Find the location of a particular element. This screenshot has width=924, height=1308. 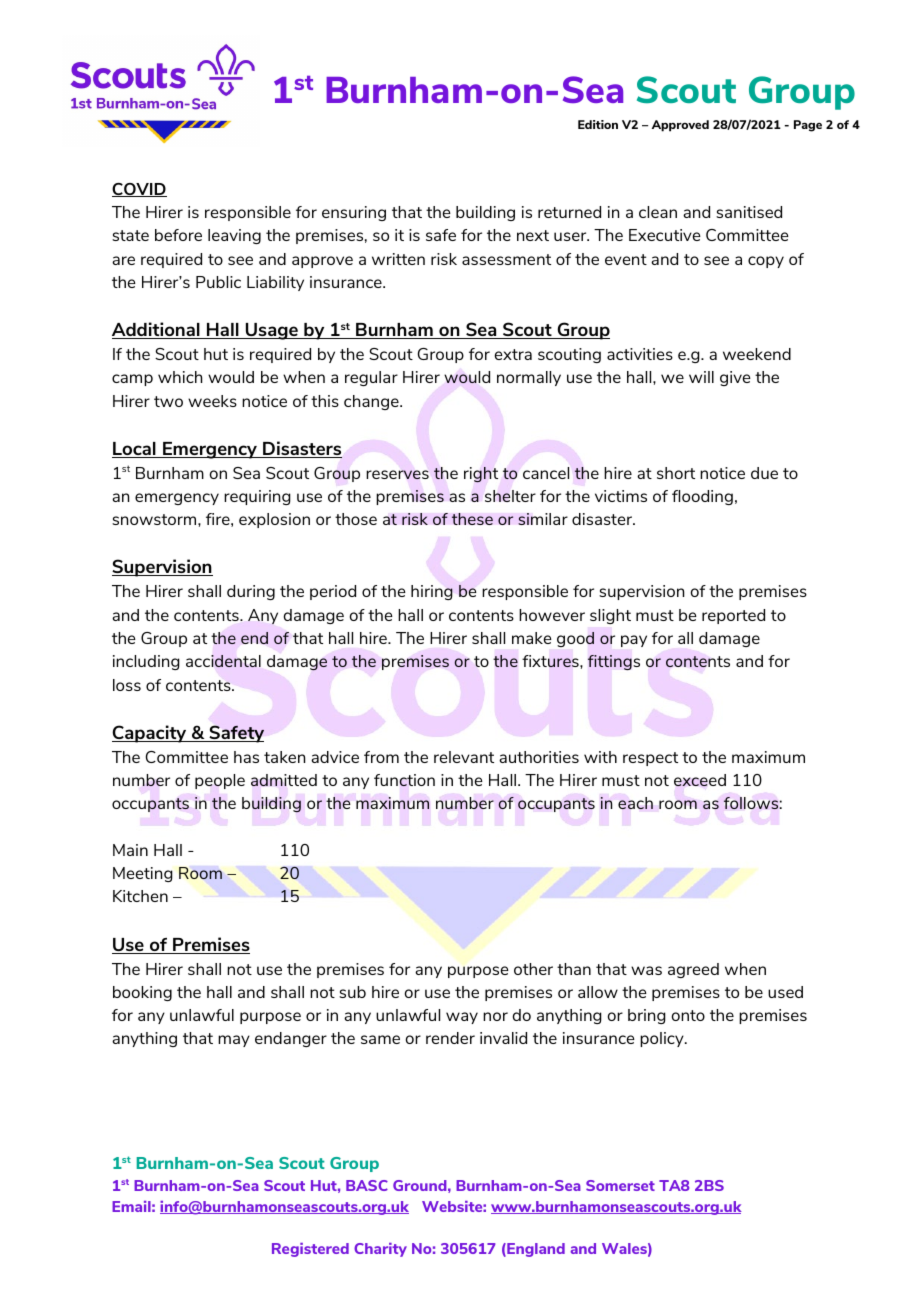

COVID is located at coordinates (139, 190).
